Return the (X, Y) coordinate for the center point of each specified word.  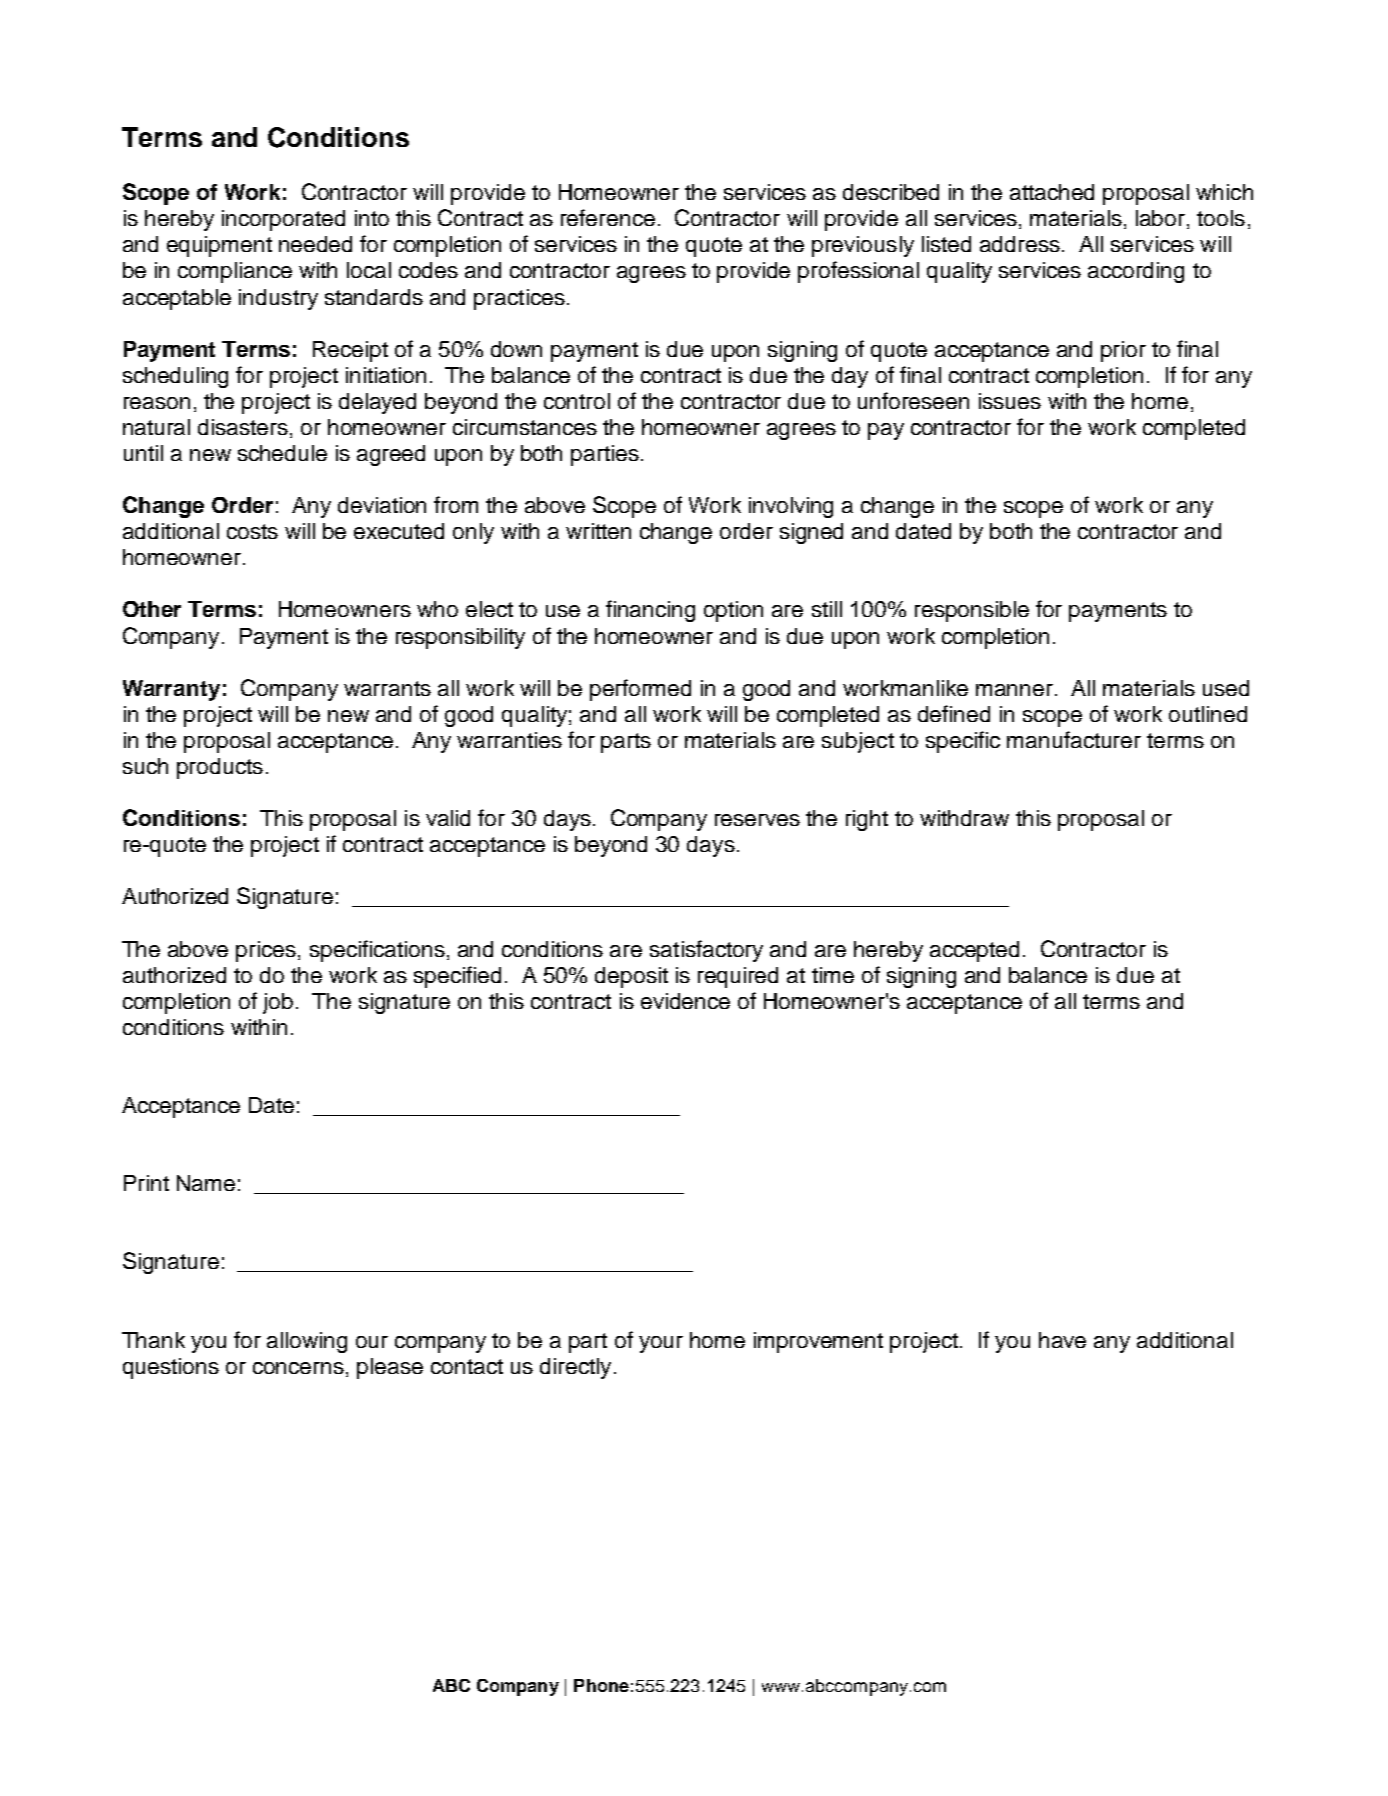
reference (608, 217)
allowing (307, 1342)
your (661, 1344)
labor (1160, 218)
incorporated (283, 220)
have (1062, 1340)
